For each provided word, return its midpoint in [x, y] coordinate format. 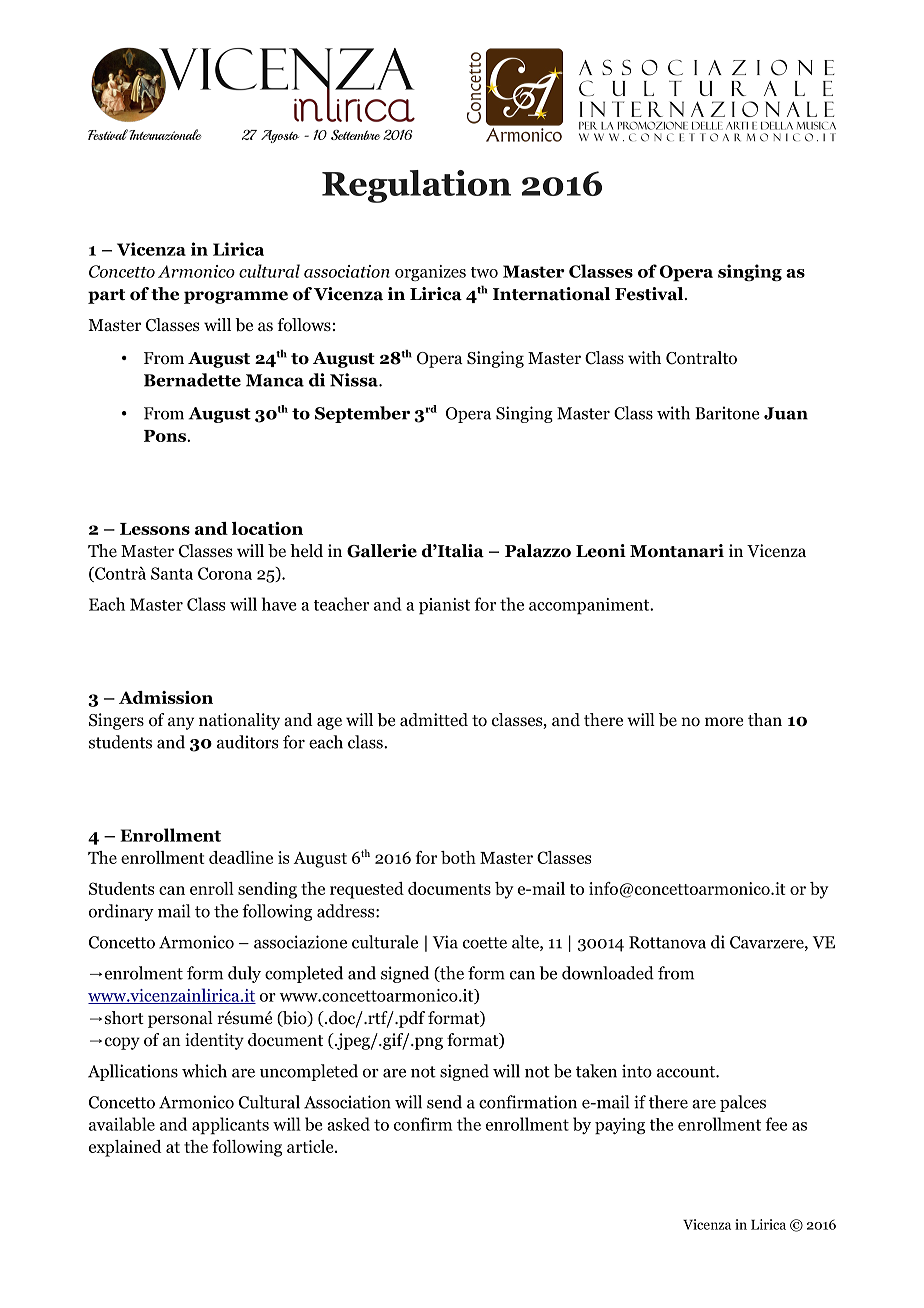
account [687, 1072]
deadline [241, 857]
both [458, 857]
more [724, 722]
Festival [650, 294]
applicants [230, 1126]
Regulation [416, 186]
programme [236, 297]
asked [348, 1124]
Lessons [155, 529]
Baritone [727, 413]
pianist [444, 606]
